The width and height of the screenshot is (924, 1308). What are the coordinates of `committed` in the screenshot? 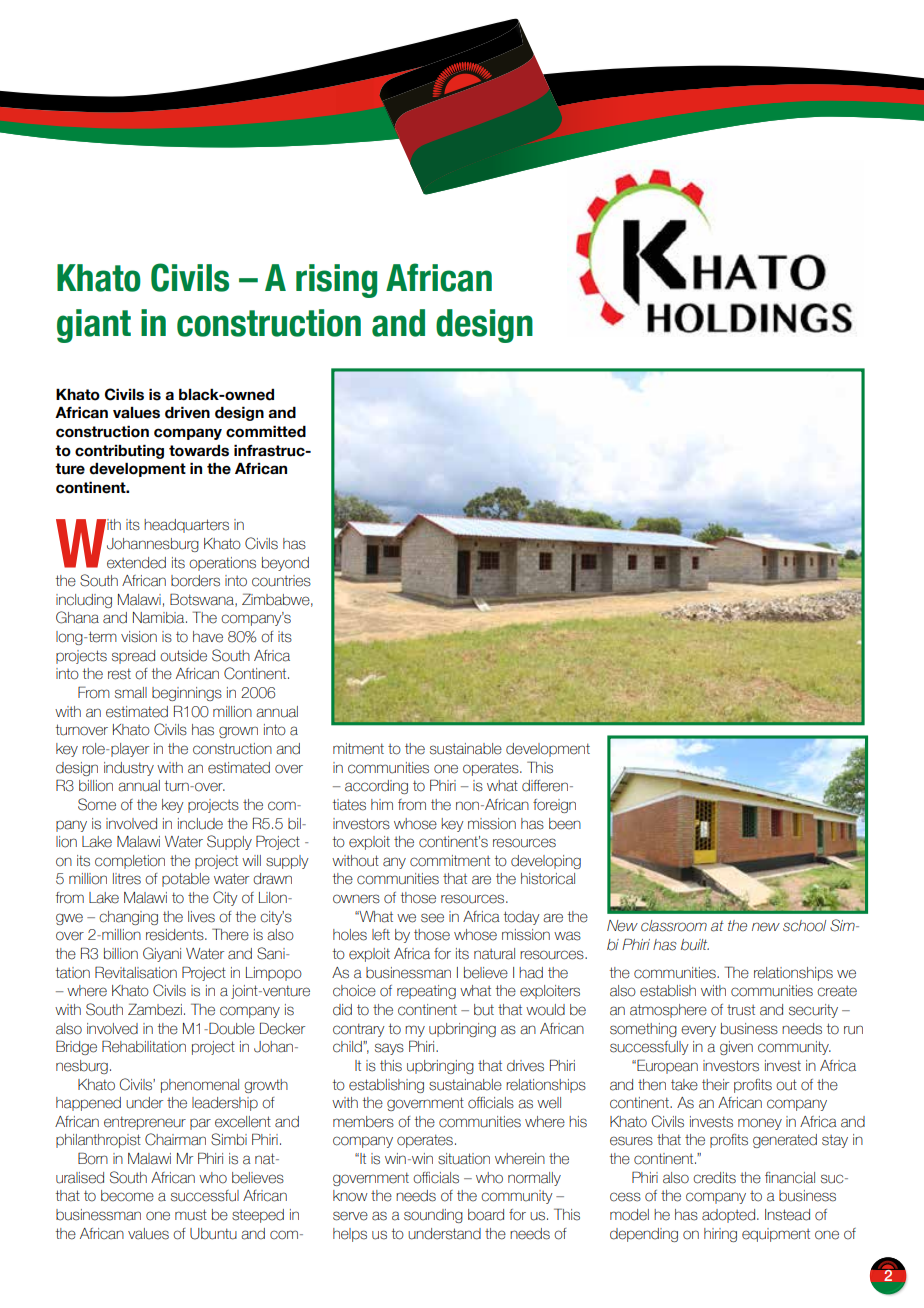 It's located at (266, 431).
